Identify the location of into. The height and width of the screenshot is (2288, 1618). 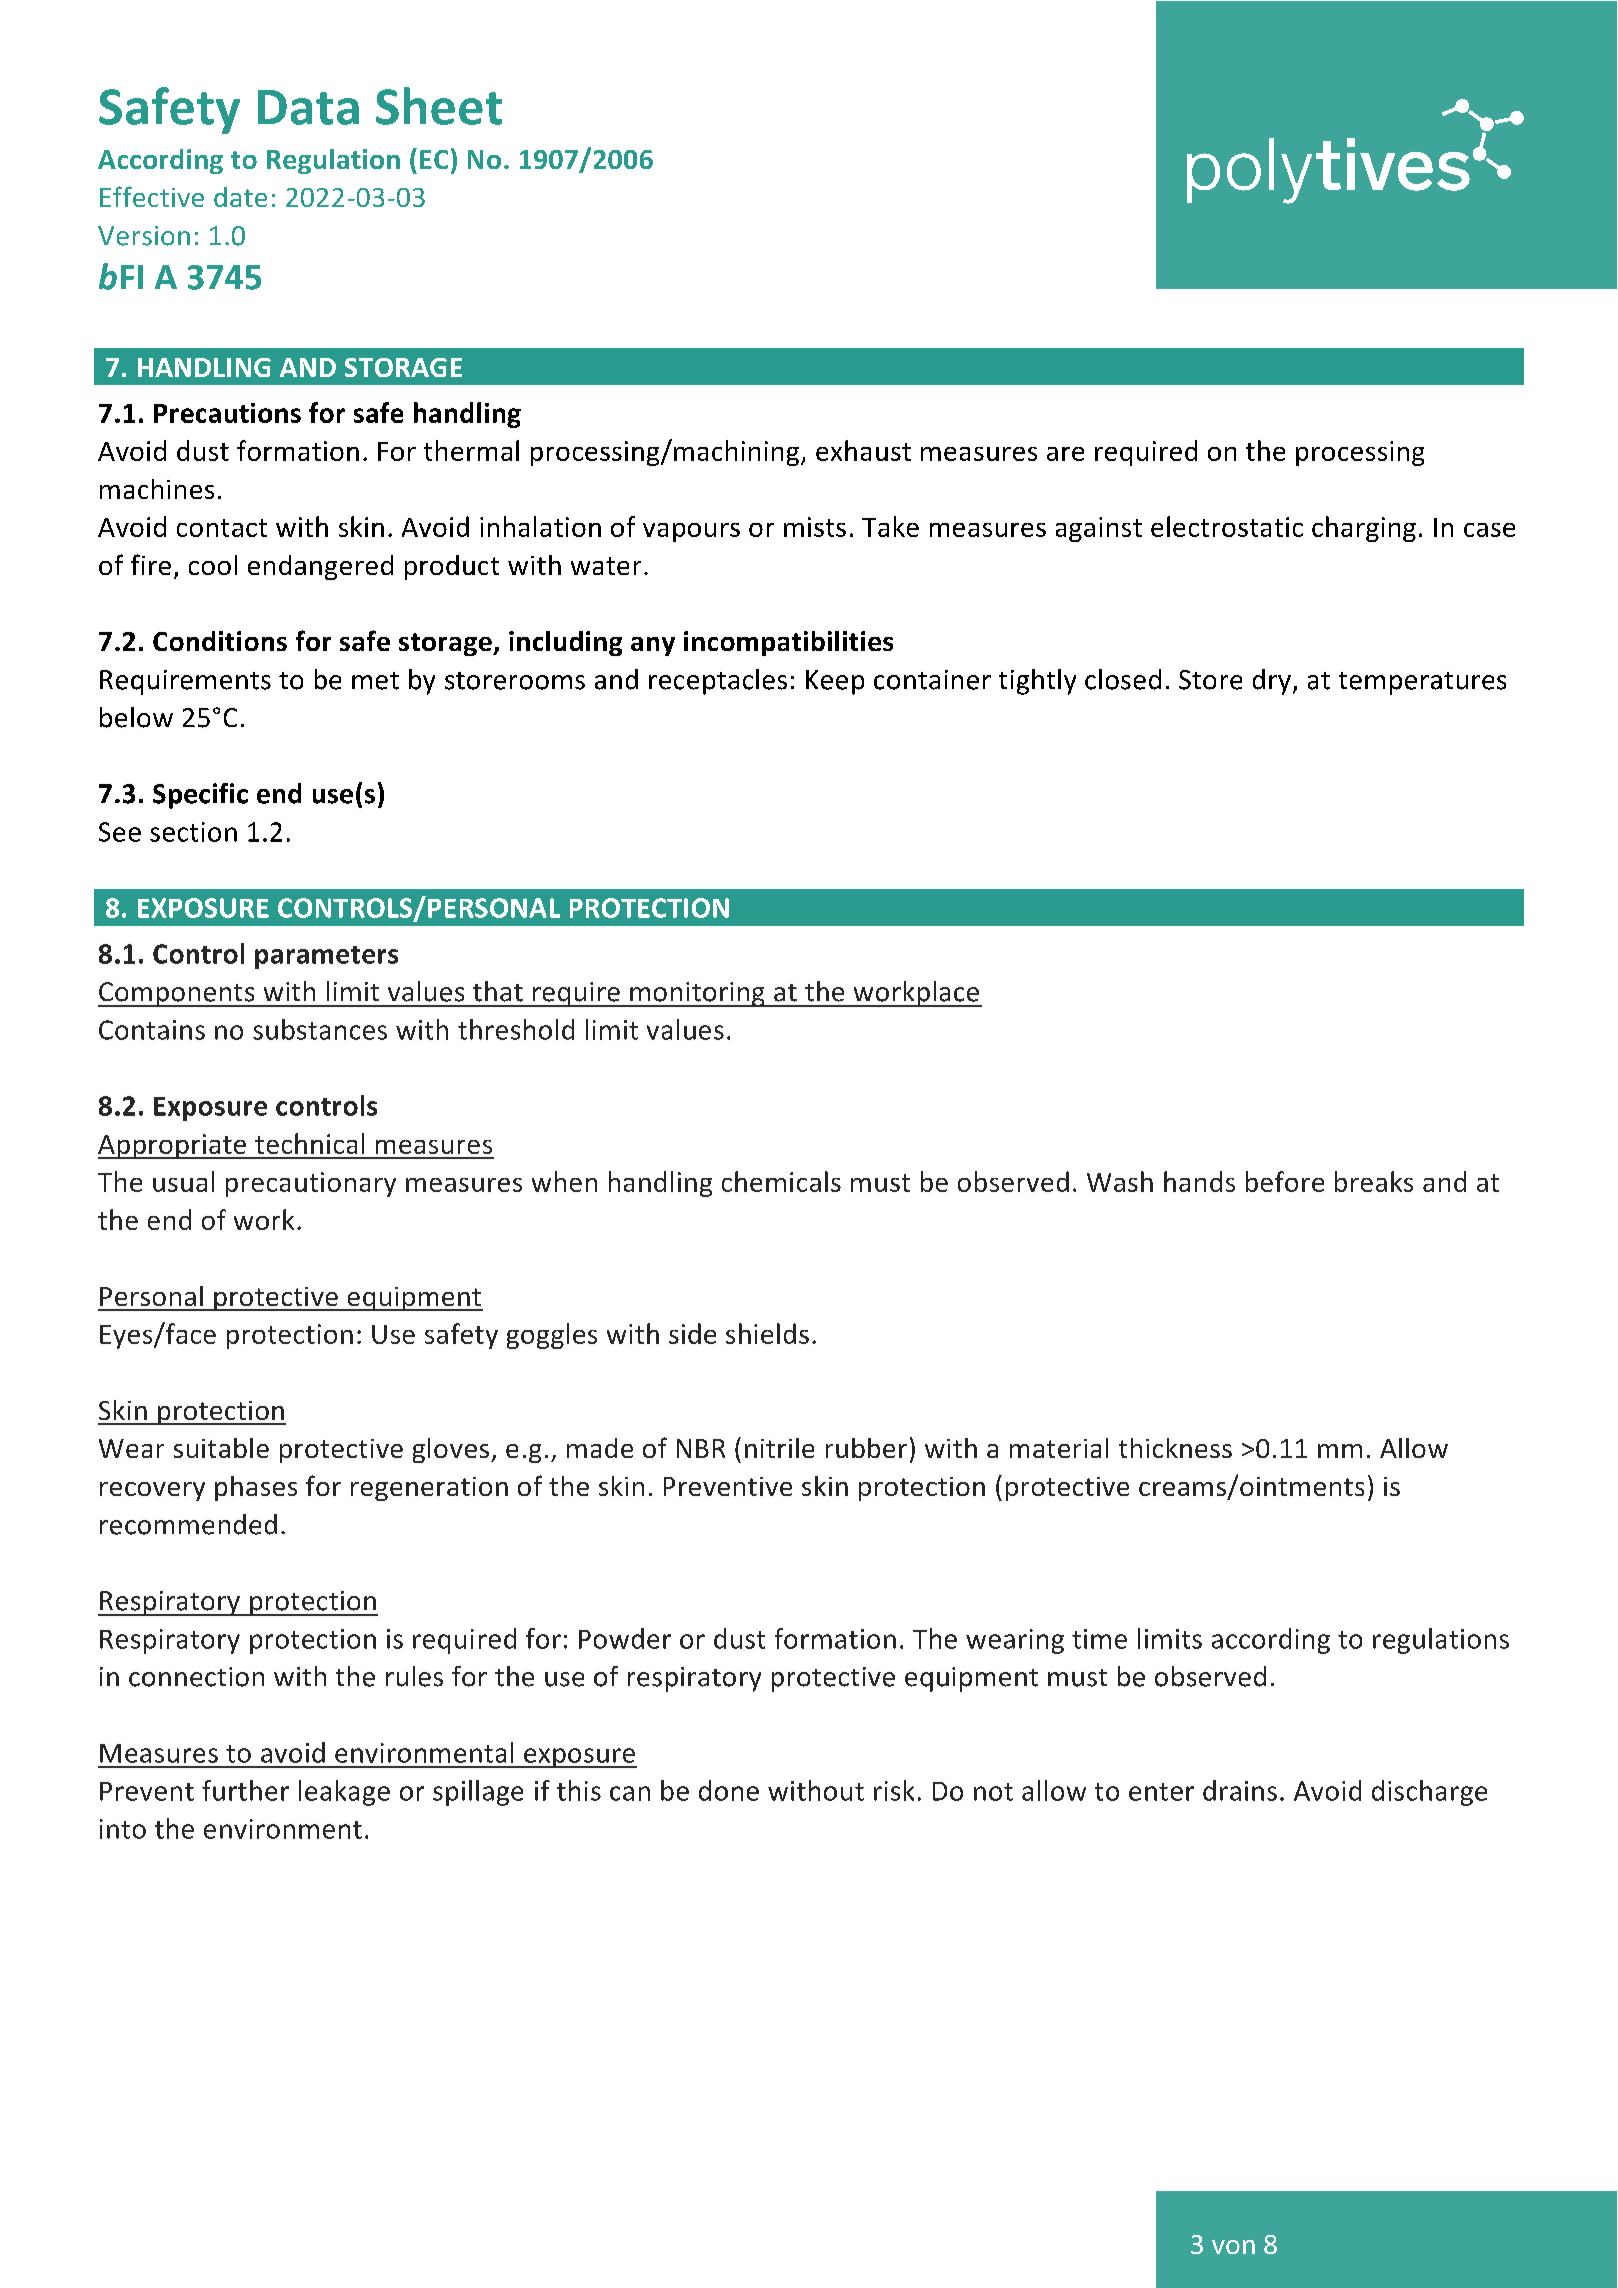
(123, 1829).
